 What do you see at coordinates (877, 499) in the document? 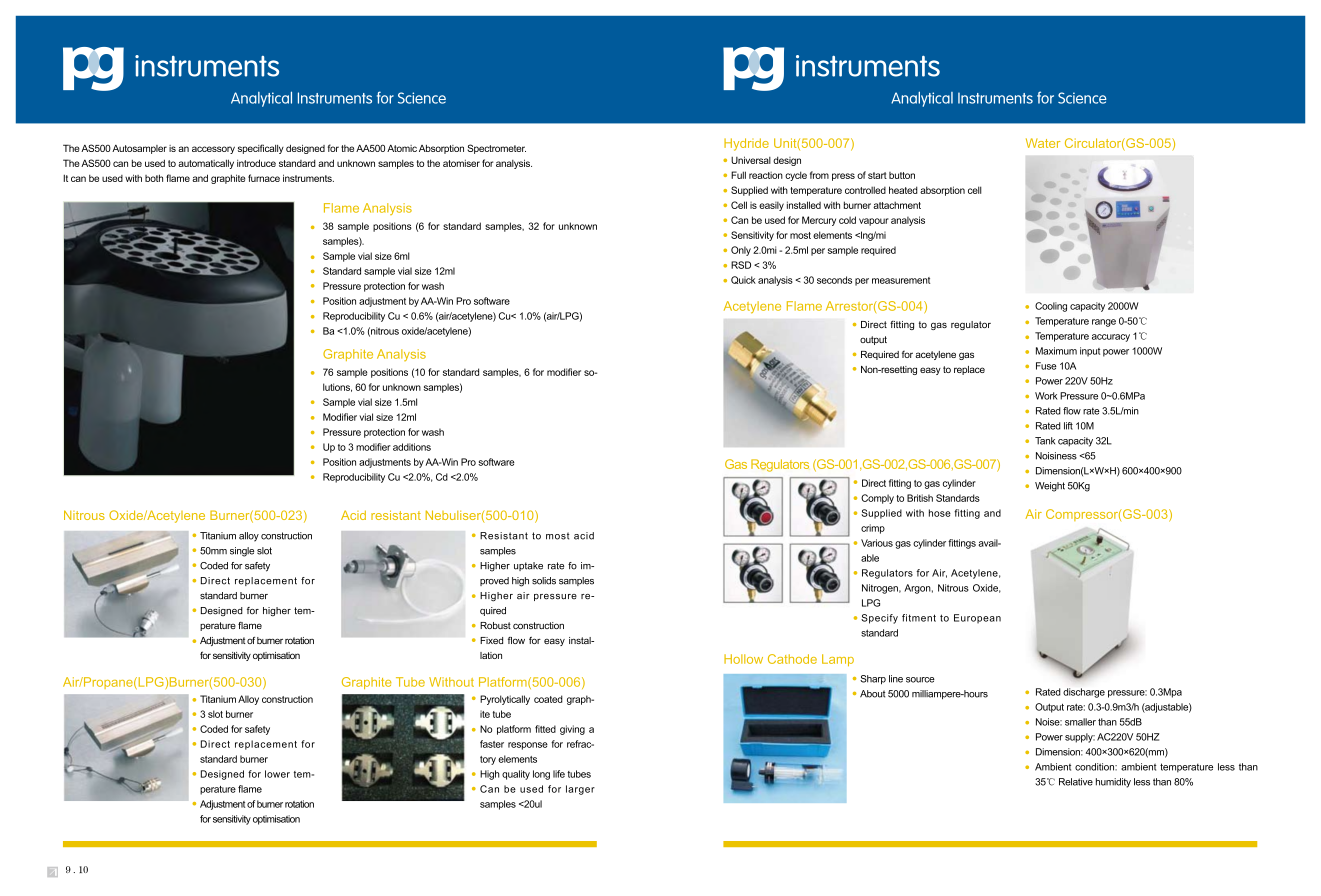
I see `Comply` at bounding box center [877, 499].
